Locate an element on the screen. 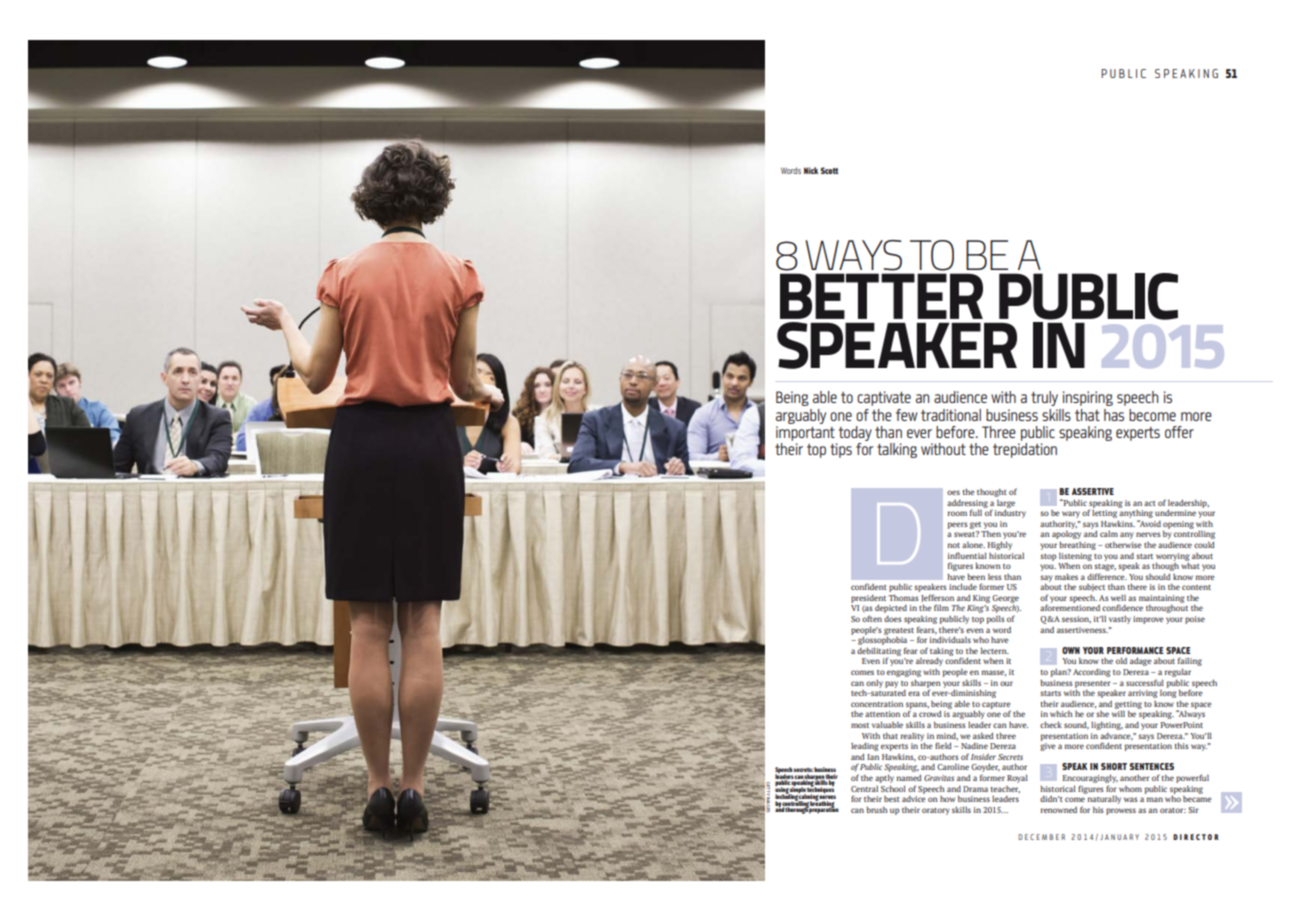 Image resolution: width=1308 pixels, height=924 pixels. Scott is located at coordinates (829, 170).
